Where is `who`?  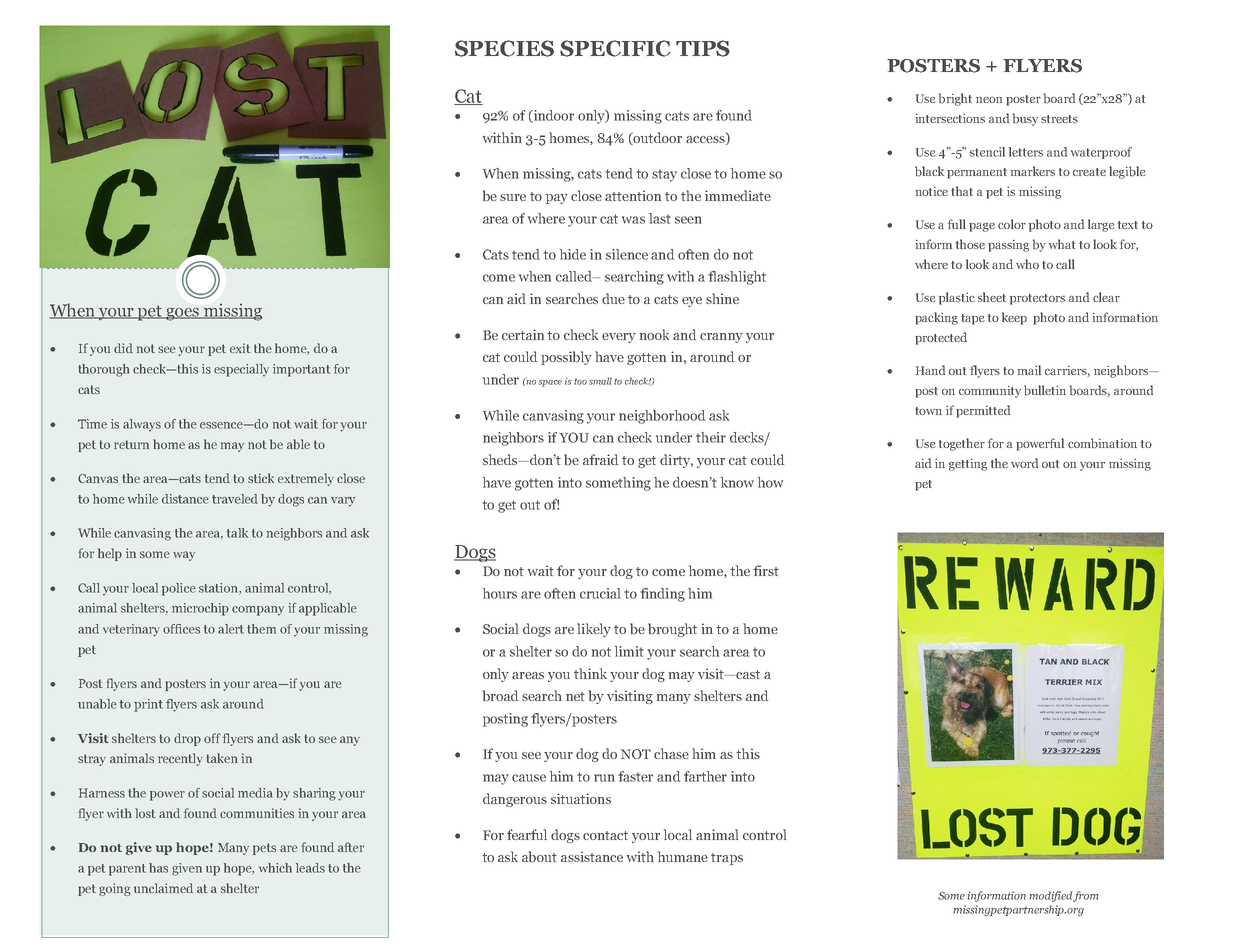 who is located at coordinates (1027, 264).
